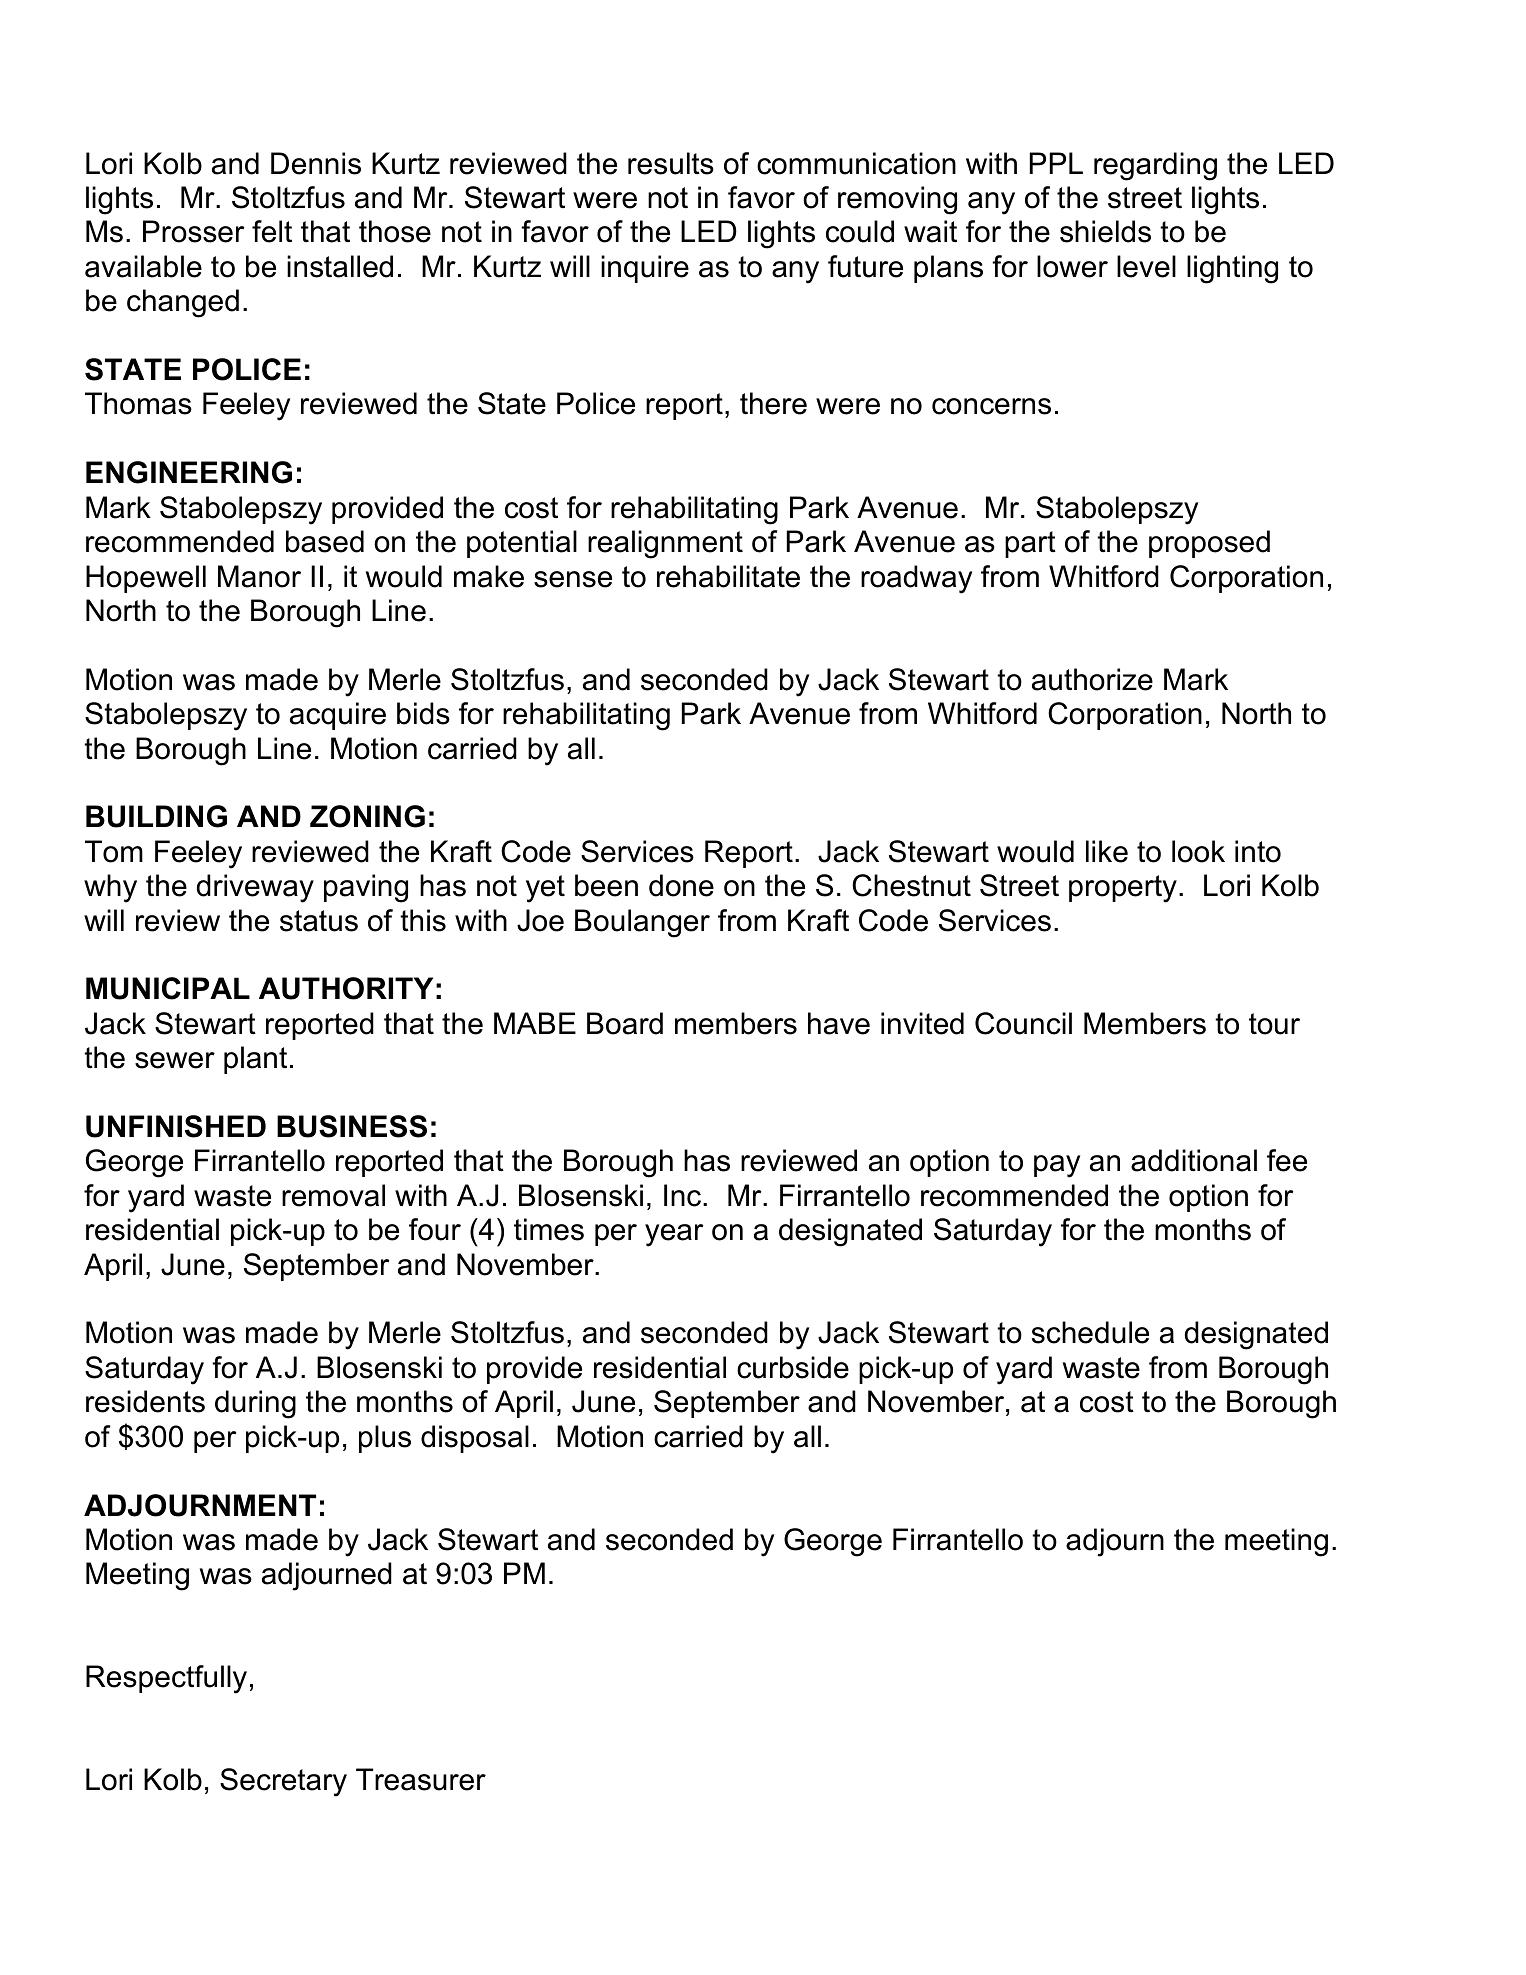  Describe the element at coordinates (674, 1235) in the document. I see `year` at that location.
